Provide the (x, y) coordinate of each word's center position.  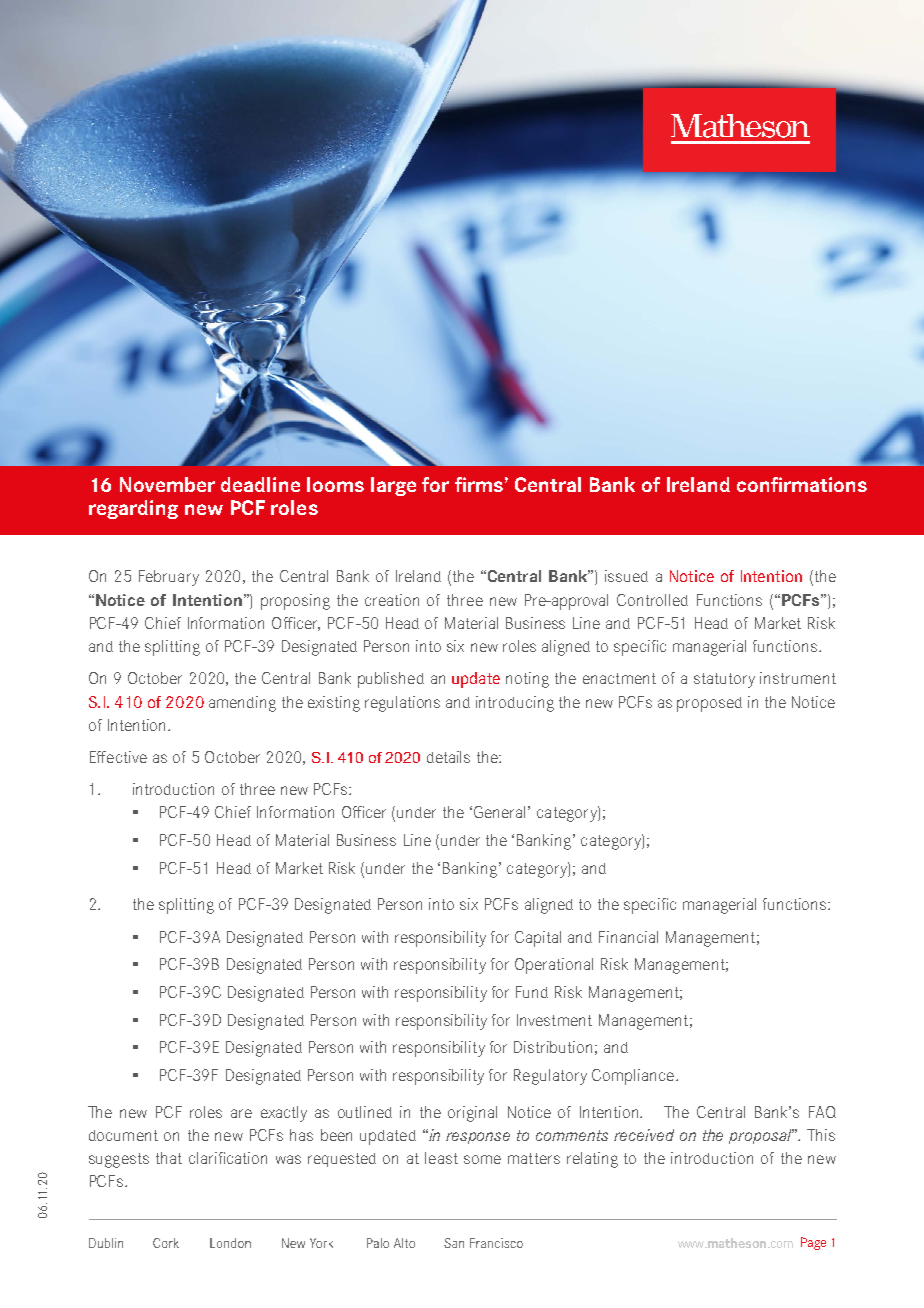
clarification (228, 1158)
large (393, 486)
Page (813, 1243)
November (167, 484)
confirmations (802, 484)
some (482, 1159)
